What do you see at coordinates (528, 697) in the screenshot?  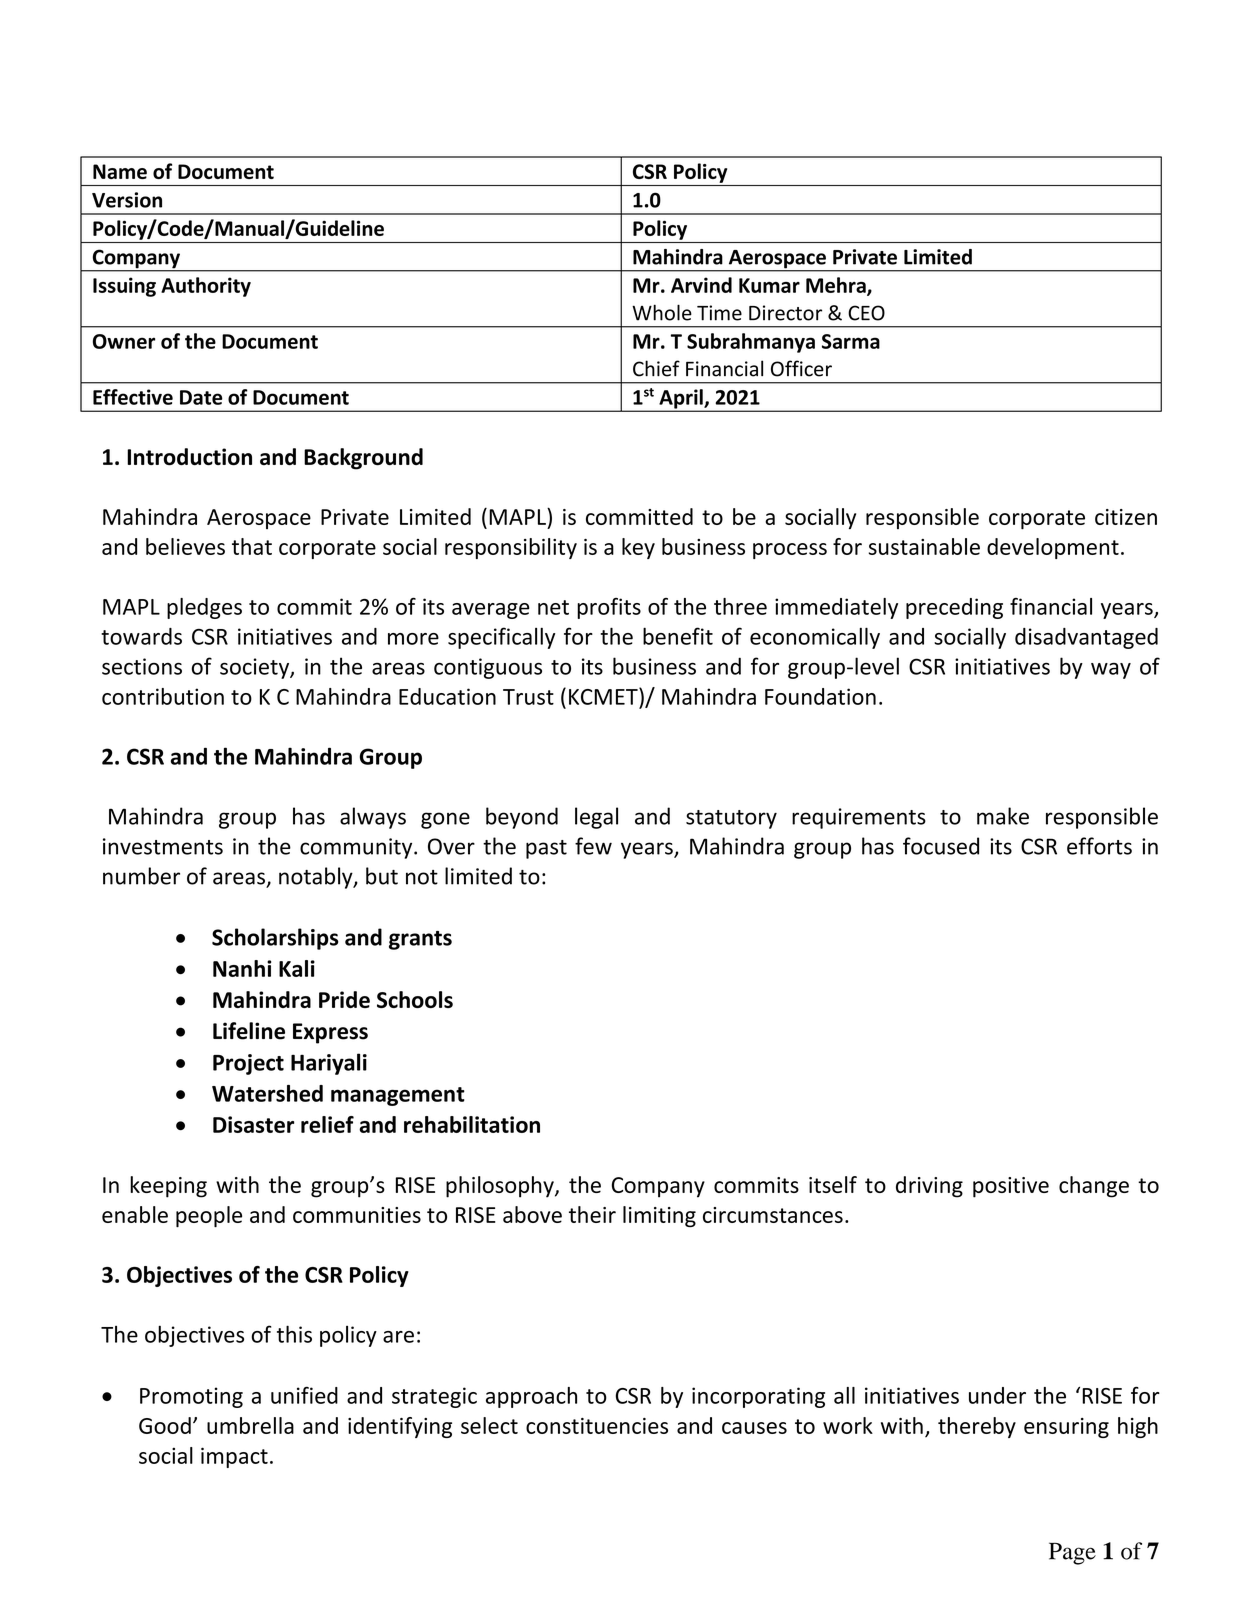 I see `Trust` at bounding box center [528, 697].
